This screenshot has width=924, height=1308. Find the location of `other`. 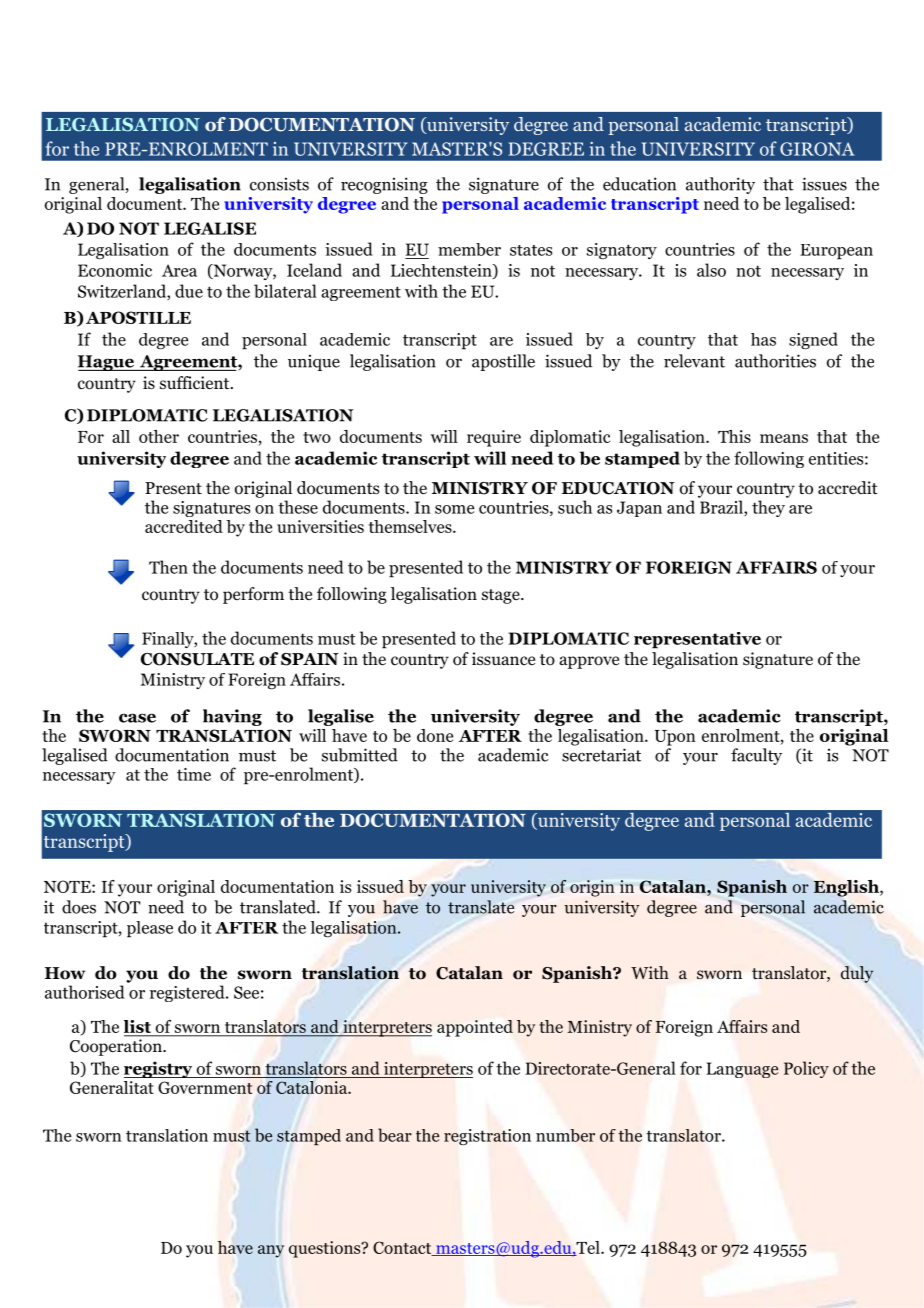

other is located at coordinates (159, 436).
